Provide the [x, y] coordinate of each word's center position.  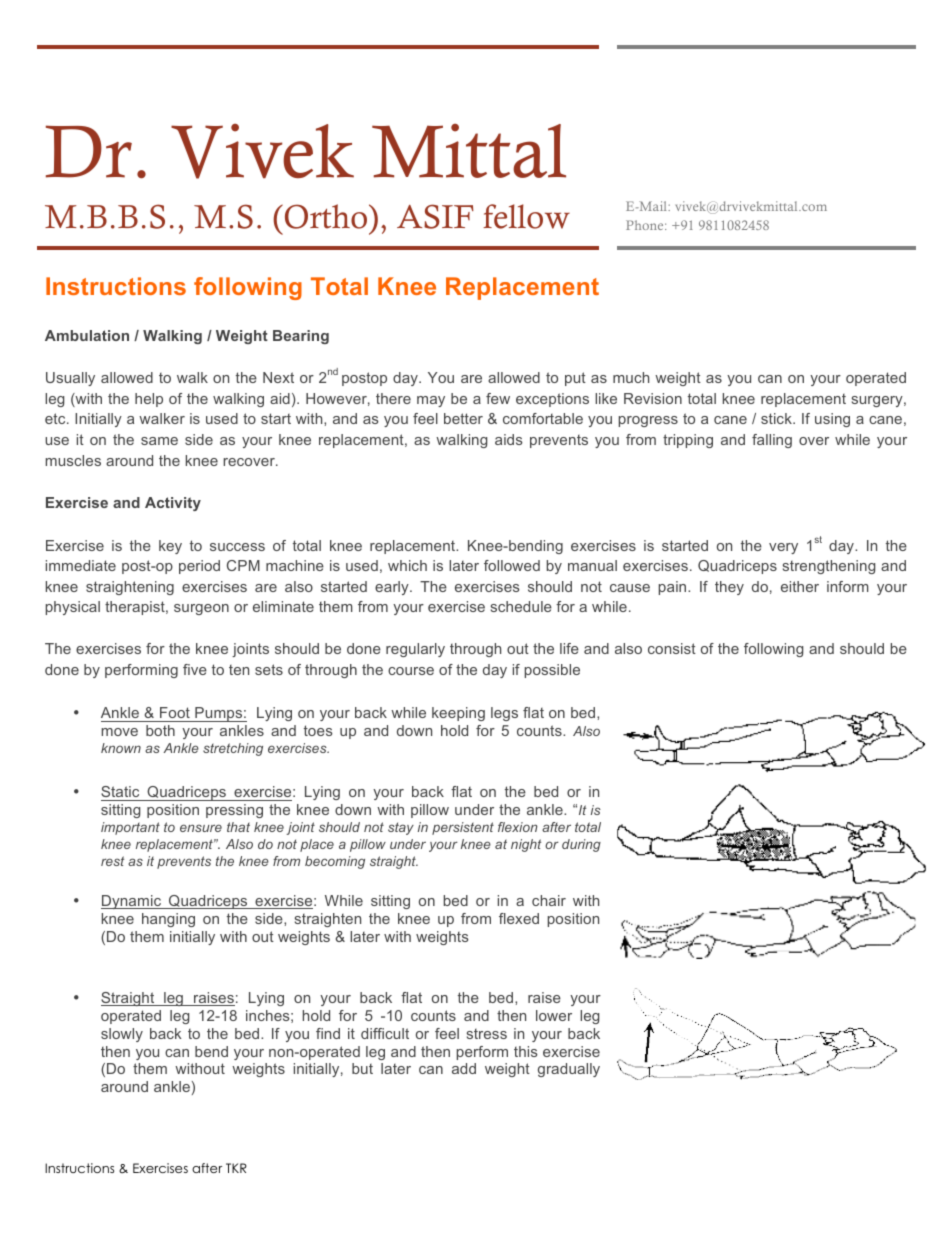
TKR [236, 1168]
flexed [519, 918]
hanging [168, 920]
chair [549, 900]
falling [772, 441]
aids [509, 439]
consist [672, 648]
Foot [175, 714]
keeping [458, 714]
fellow [526, 216]
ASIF [435, 216]
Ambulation [87, 335]
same [159, 441]
